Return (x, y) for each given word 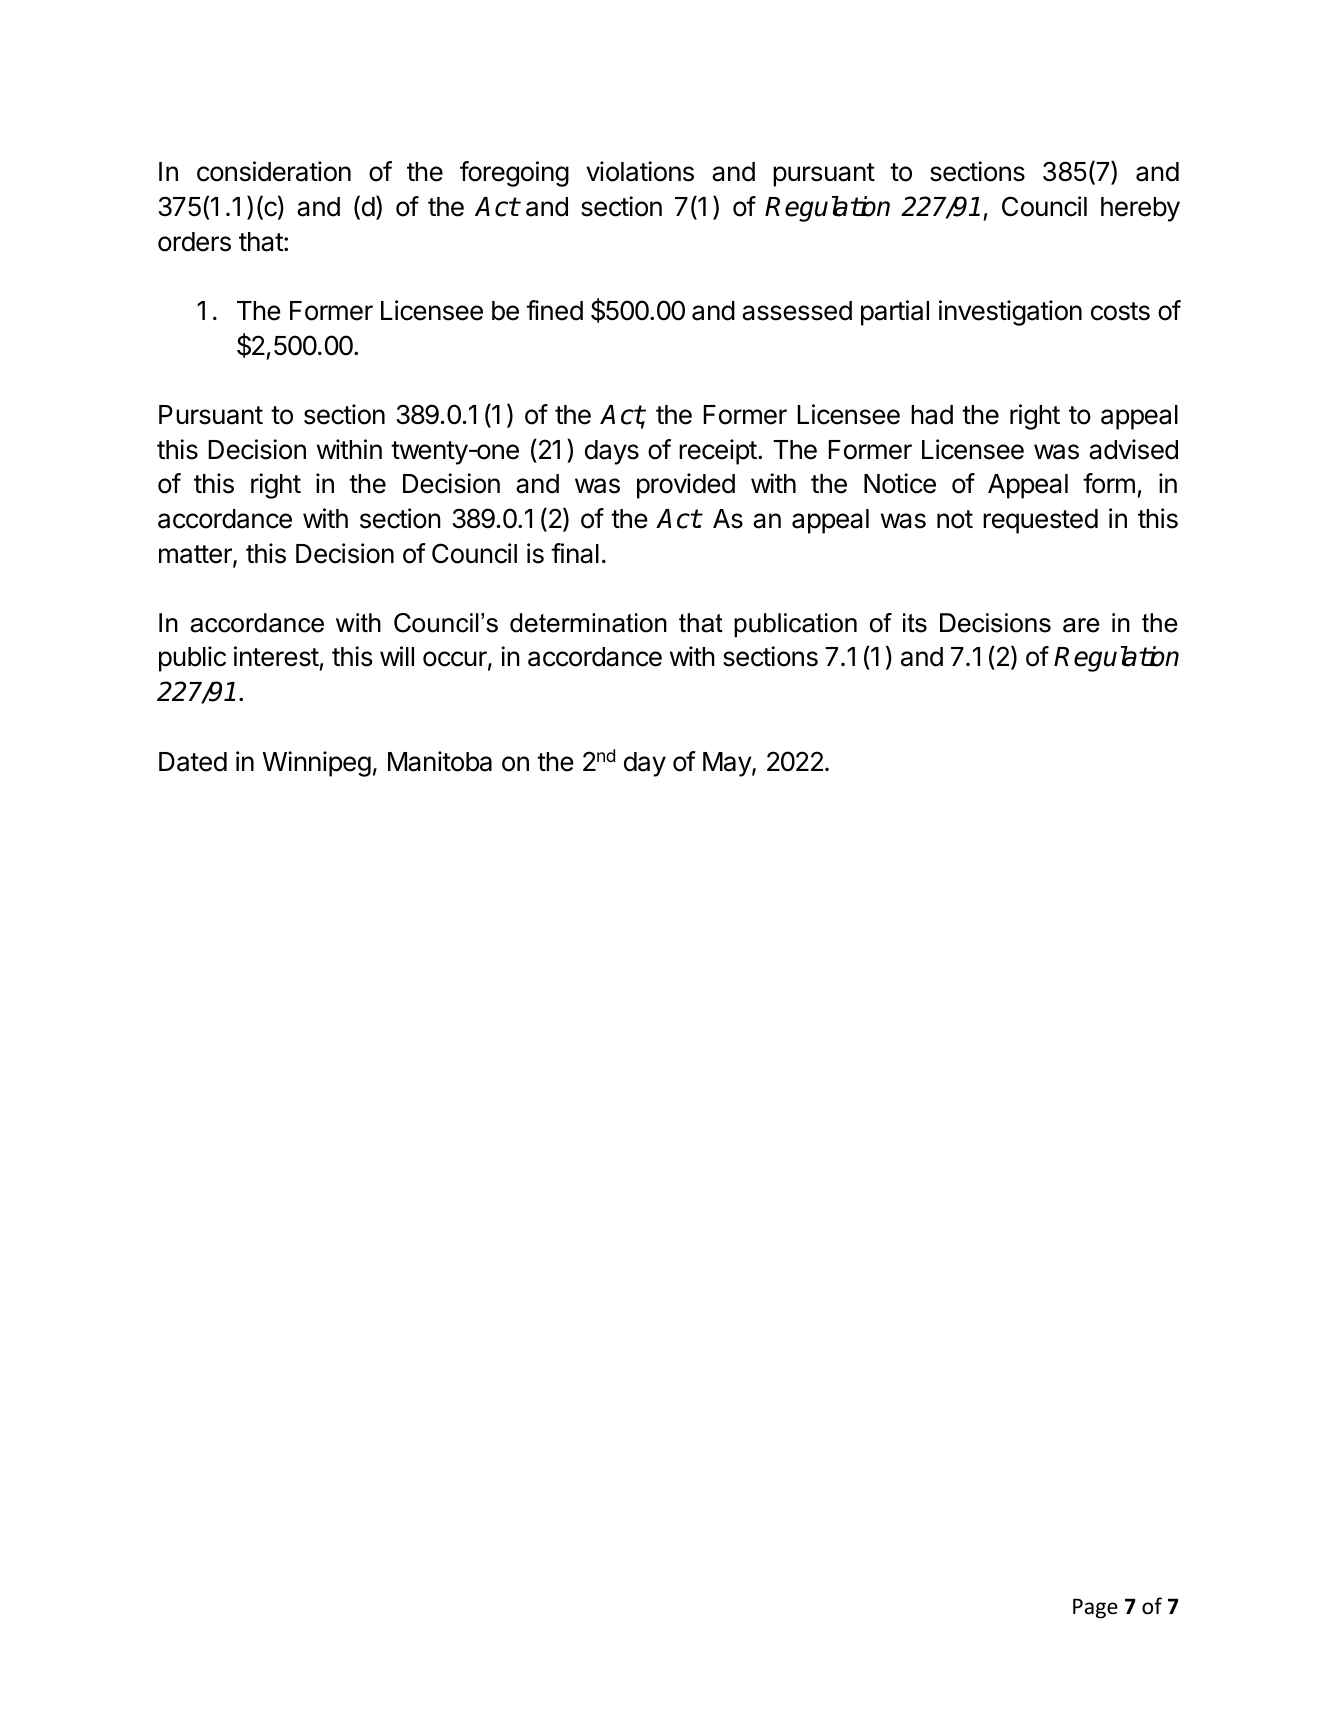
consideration (274, 171)
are (1081, 625)
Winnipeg (317, 764)
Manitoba (440, 761)
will (397, 656)
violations (640, 171)
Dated (193, 762)
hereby (1140, 209)
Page (1095, 1608)
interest (276, 656)
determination (588, 623)
